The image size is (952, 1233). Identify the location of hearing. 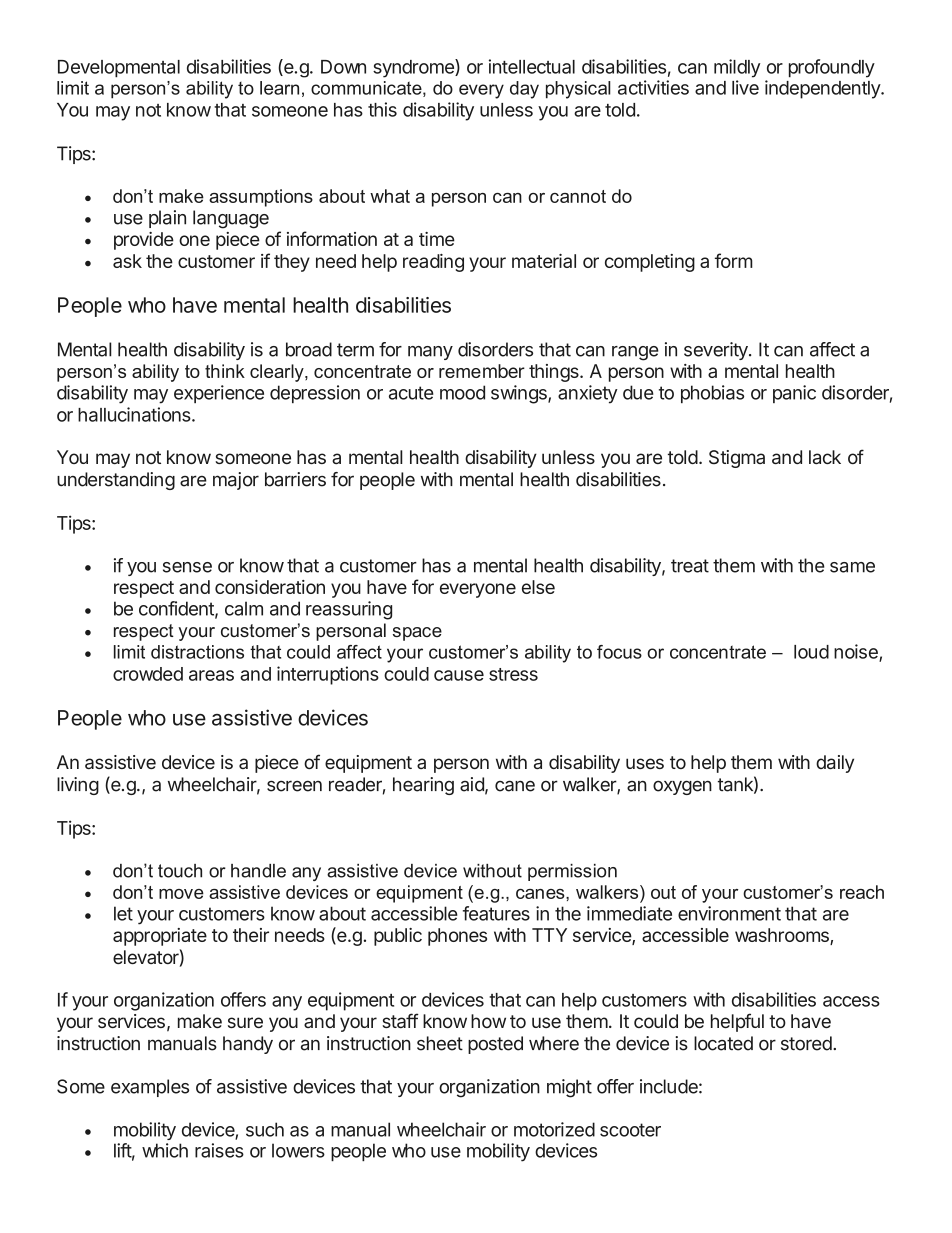
(423, 786).
